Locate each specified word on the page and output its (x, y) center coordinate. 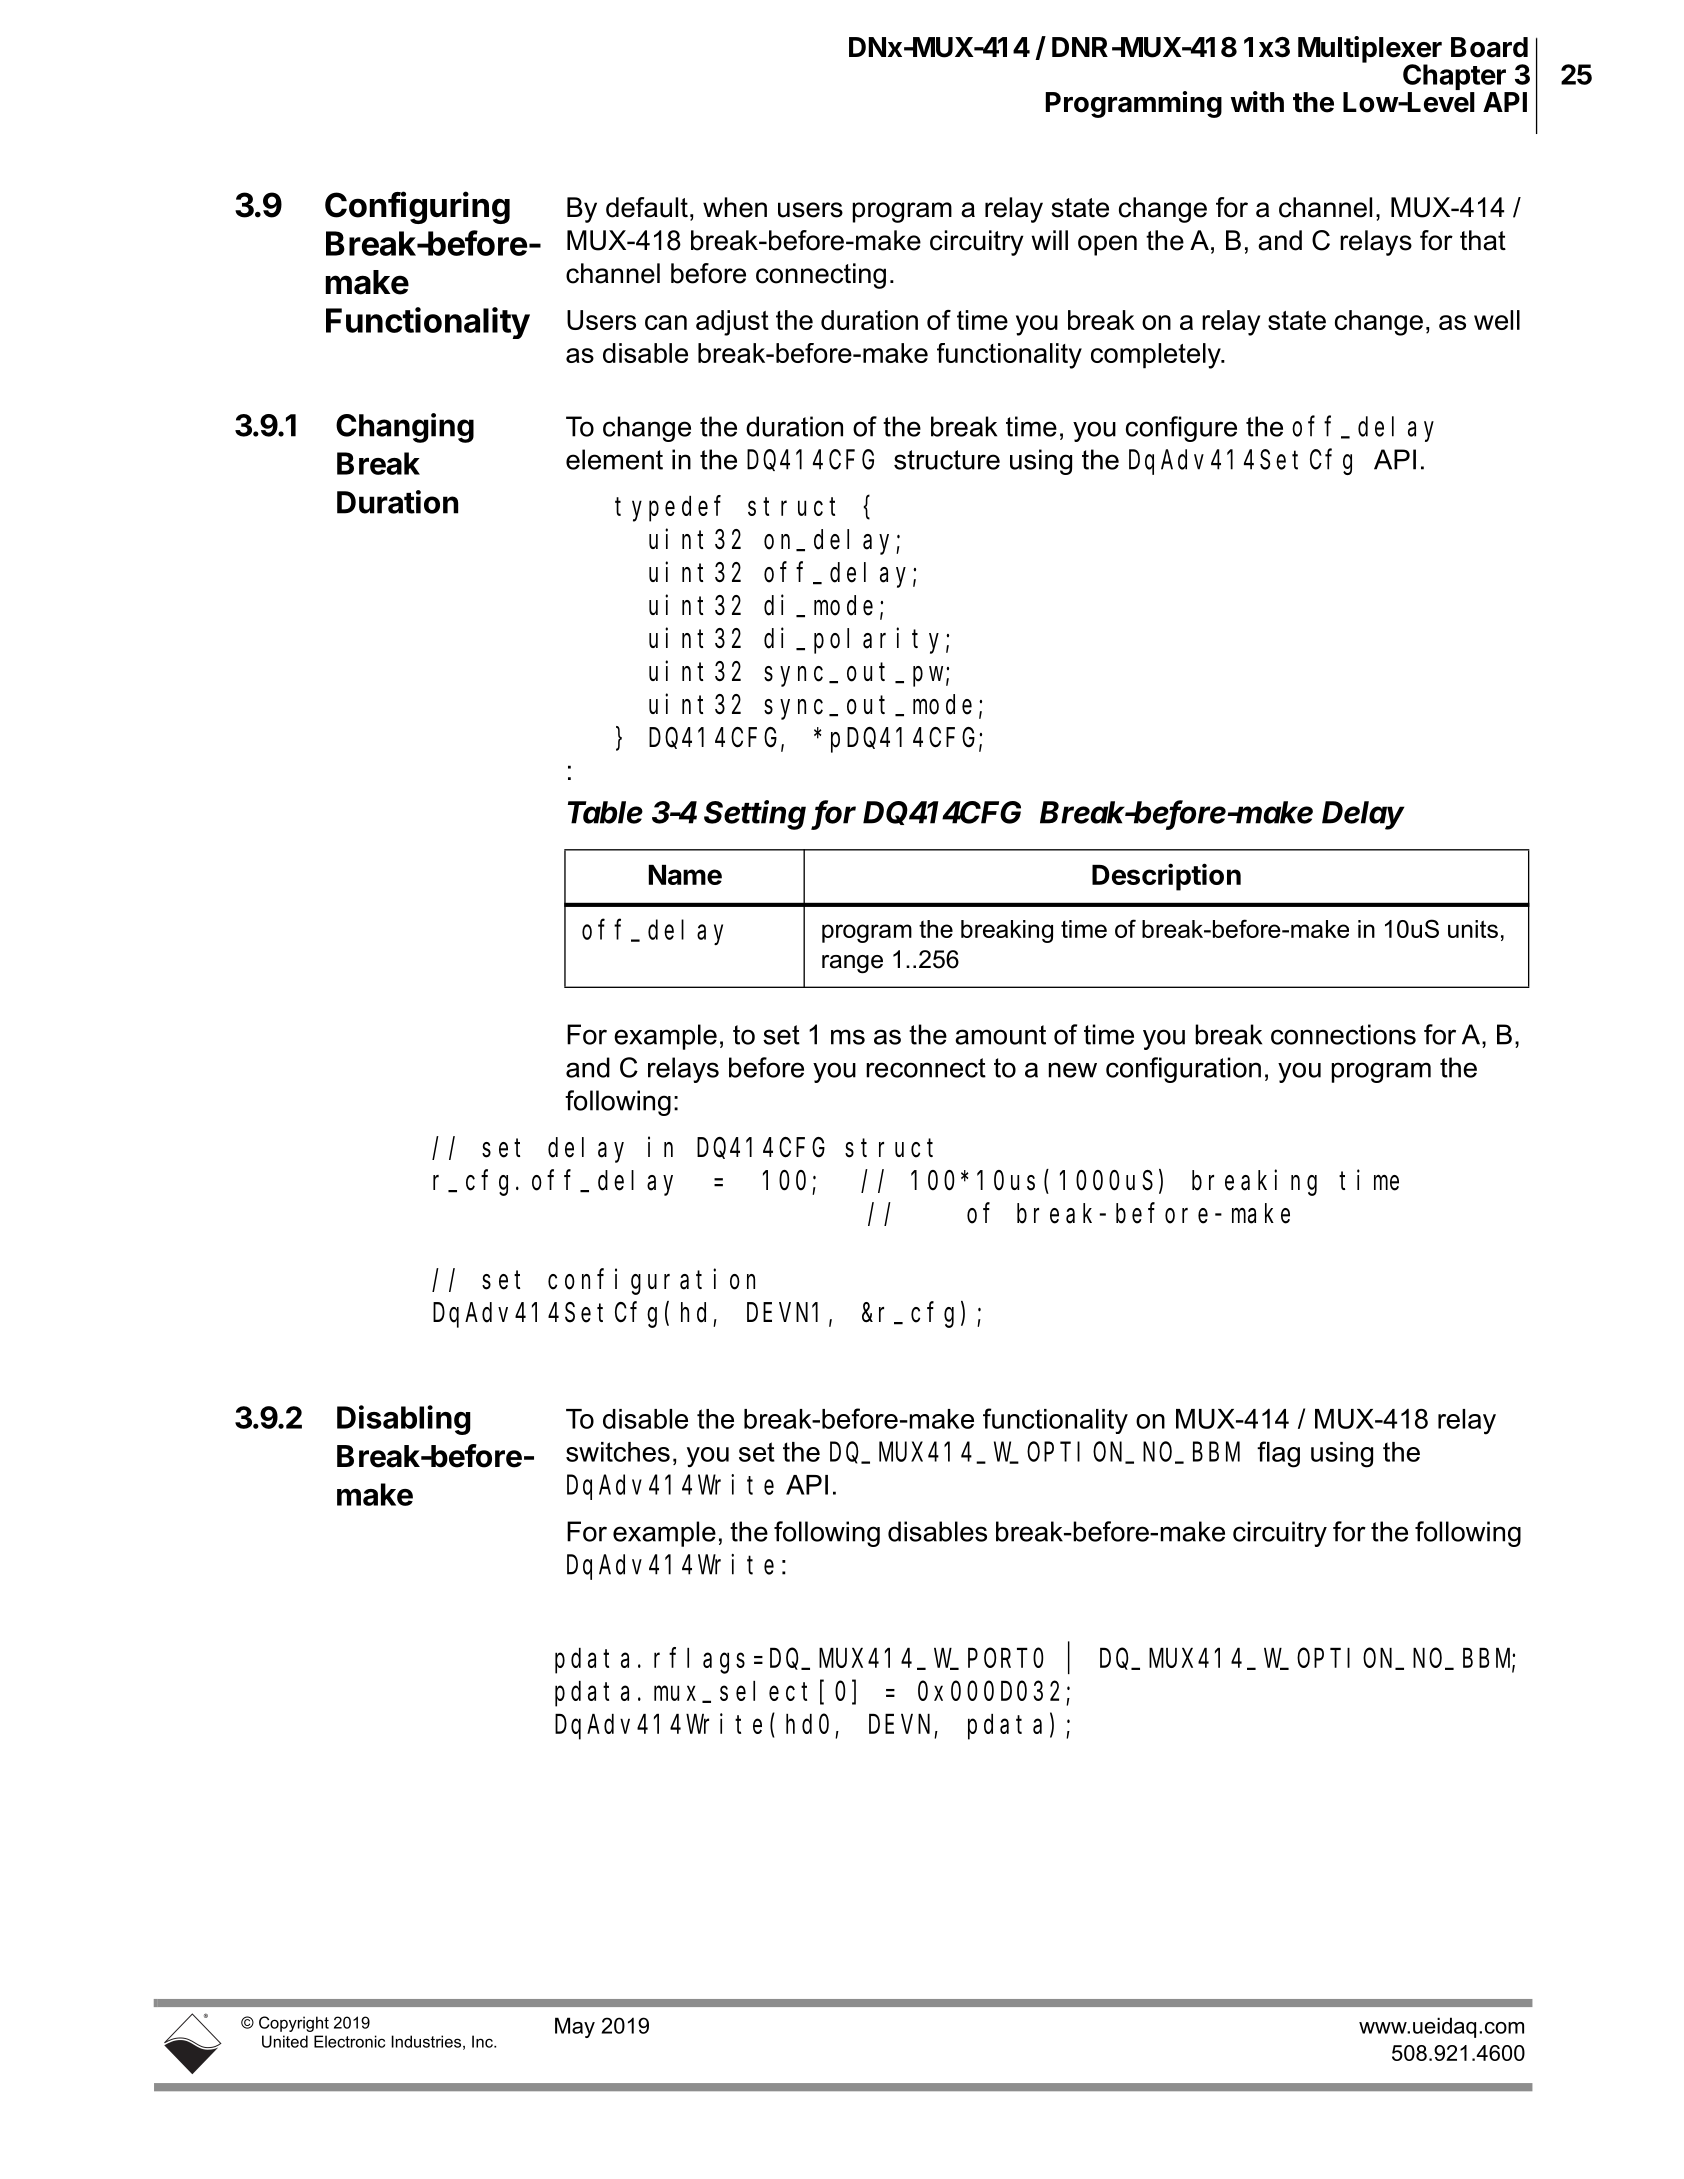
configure (1181, 429)
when (735, 207)
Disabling (404, 1420)
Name (685, 875)
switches (618, 1452)
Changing (405, 428)
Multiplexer (1370, 50)
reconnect (926, 1068)
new (1073, 1070)
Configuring (417, 207)
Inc (483, 2041)
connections (1343, 1034)
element (614, 459)
